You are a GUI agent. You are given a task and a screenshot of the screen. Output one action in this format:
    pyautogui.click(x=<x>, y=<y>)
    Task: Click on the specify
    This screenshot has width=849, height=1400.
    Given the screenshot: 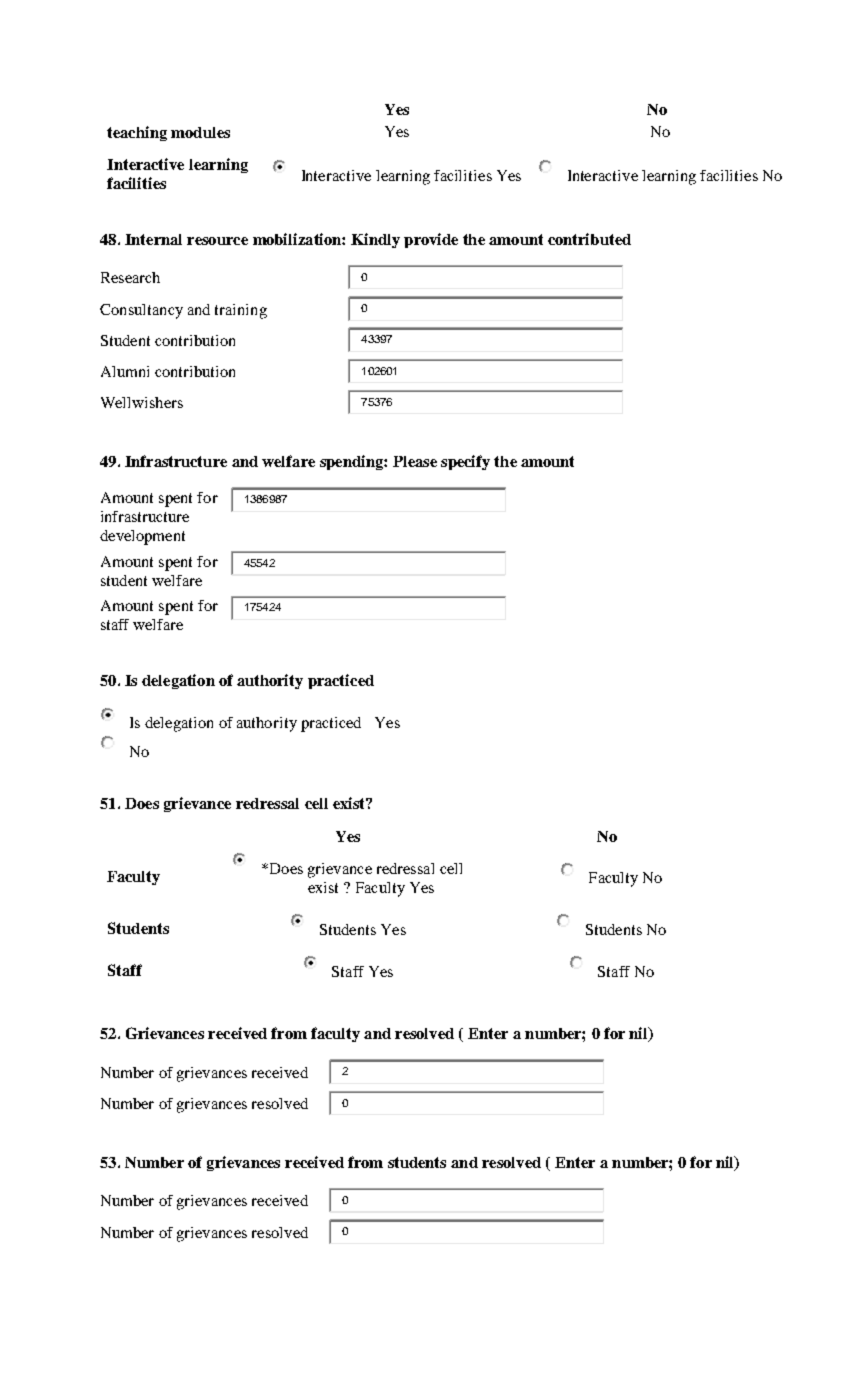 What is the action you would take?
    pyautogui.click(x=465, y=462)
